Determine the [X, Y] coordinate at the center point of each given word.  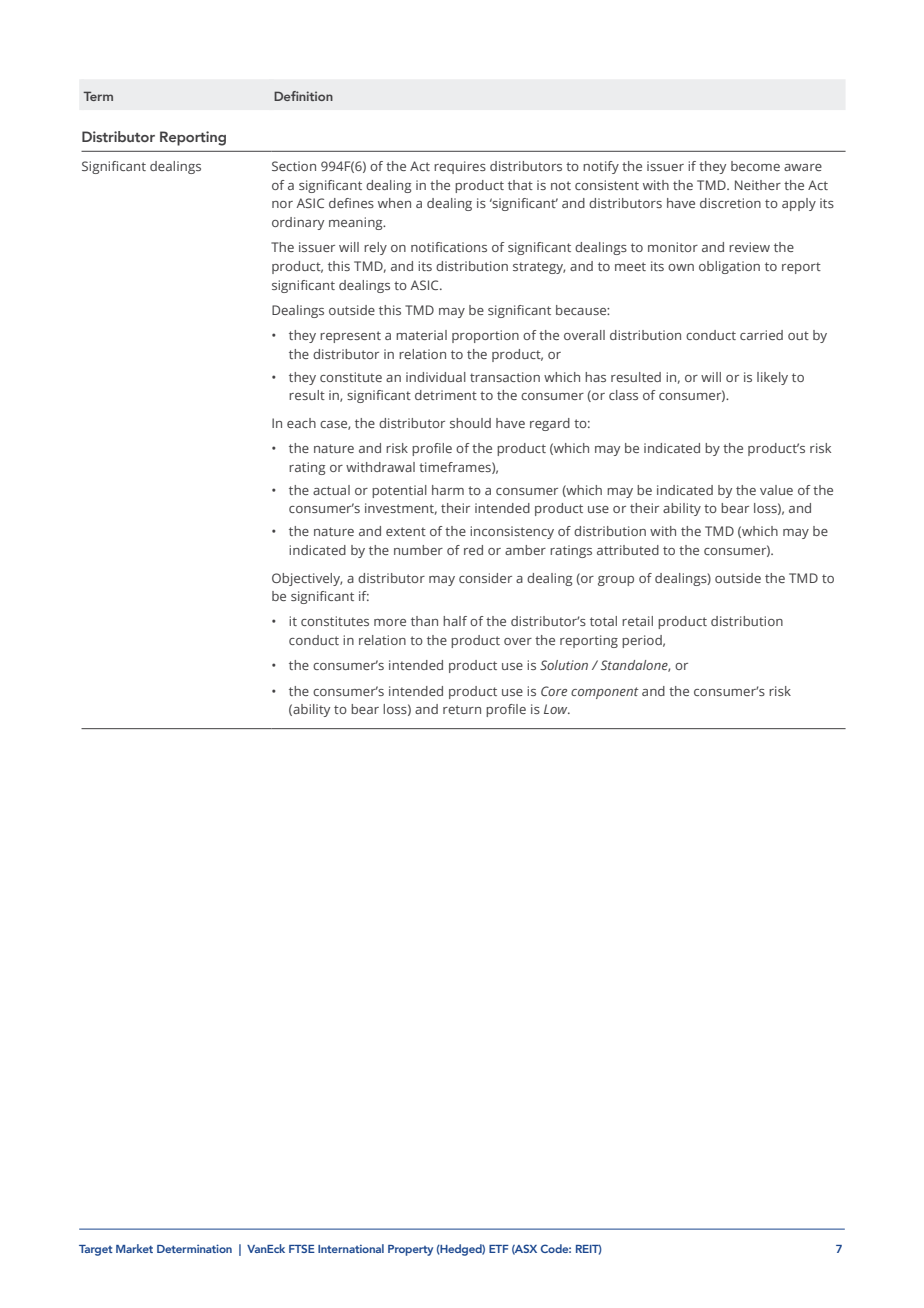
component [605, 693]
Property [410, 1250]
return [462, 709]
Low [557, 709]
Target [96, 1250]
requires [460, 167]
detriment [446, 395]
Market [134, 1248]
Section [294, 166]
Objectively [307, 579]
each [301, 423]
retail [637, 621]
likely [772, 378]
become [755, 166]
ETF [499, 1249]
